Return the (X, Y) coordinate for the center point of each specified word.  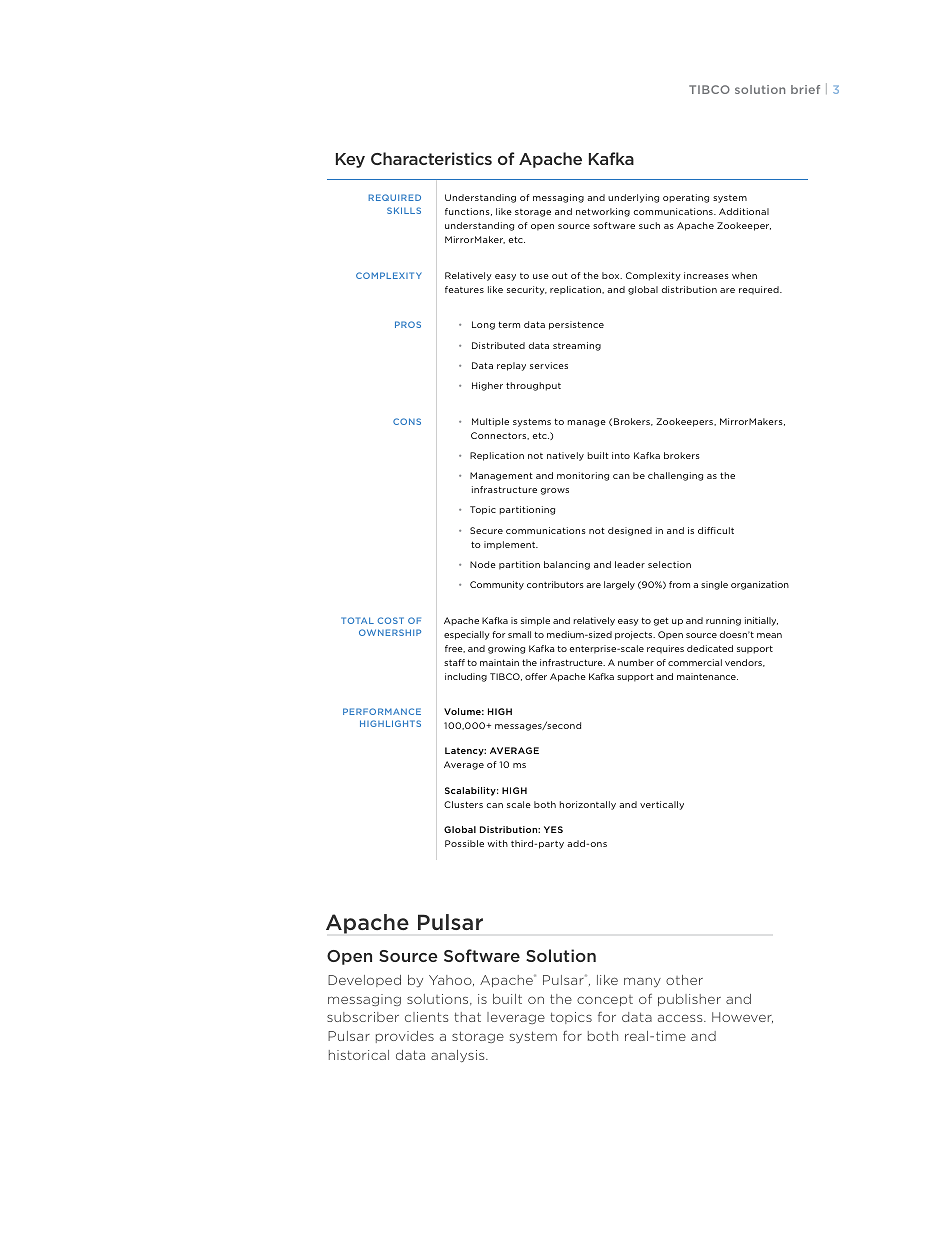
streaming (577, 346)
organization (760, 585)
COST (391, 620)
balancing (567, 565)
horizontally (588, 805)
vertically (662, 805)
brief (805, 89)
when (744, 275)
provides (405, 1037)
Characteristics (431, 158)
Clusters (463, 804)
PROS (408, 324)
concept (605, 1000)
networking (603, 212)
